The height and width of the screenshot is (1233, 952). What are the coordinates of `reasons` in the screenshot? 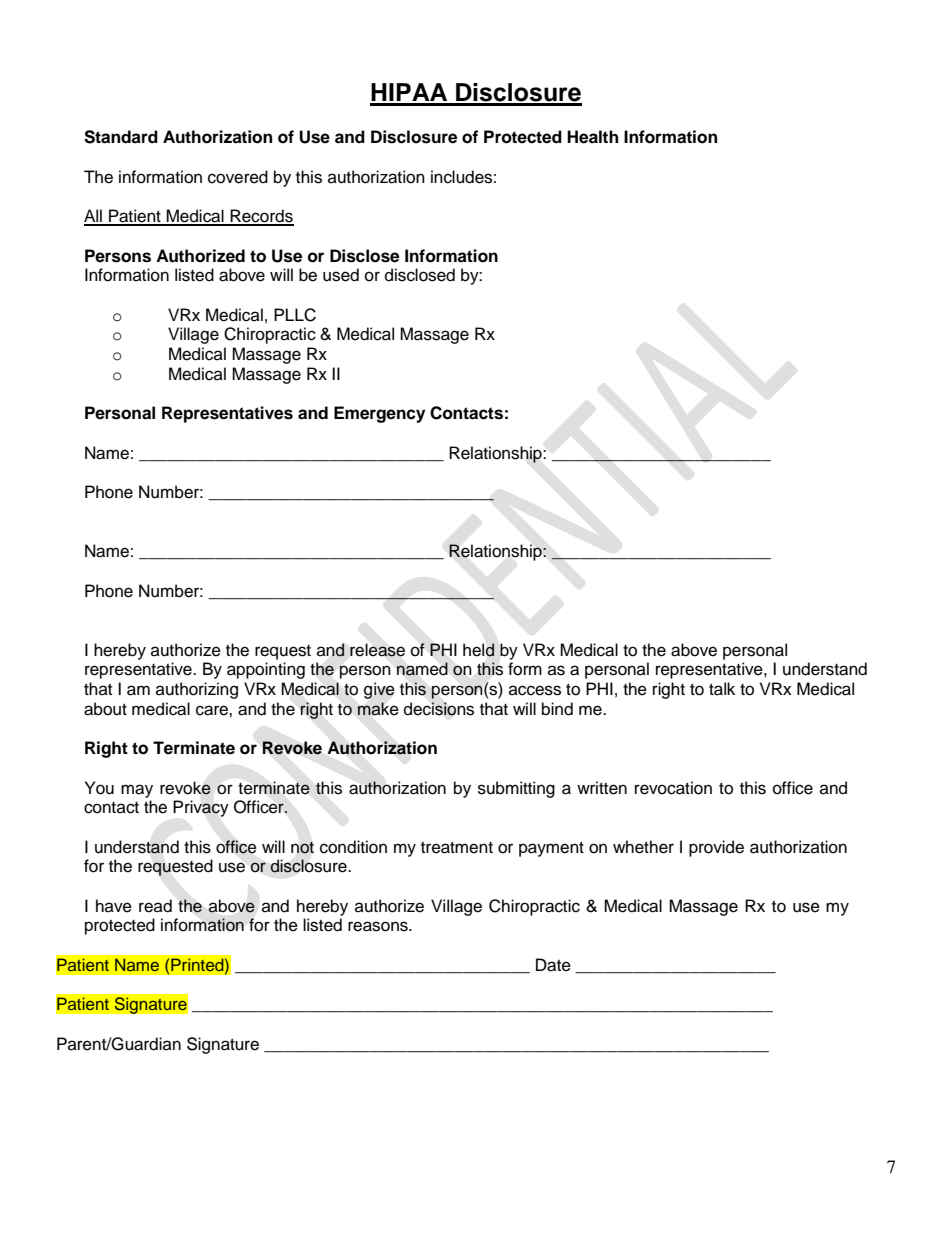 It's located at (379, 926).
